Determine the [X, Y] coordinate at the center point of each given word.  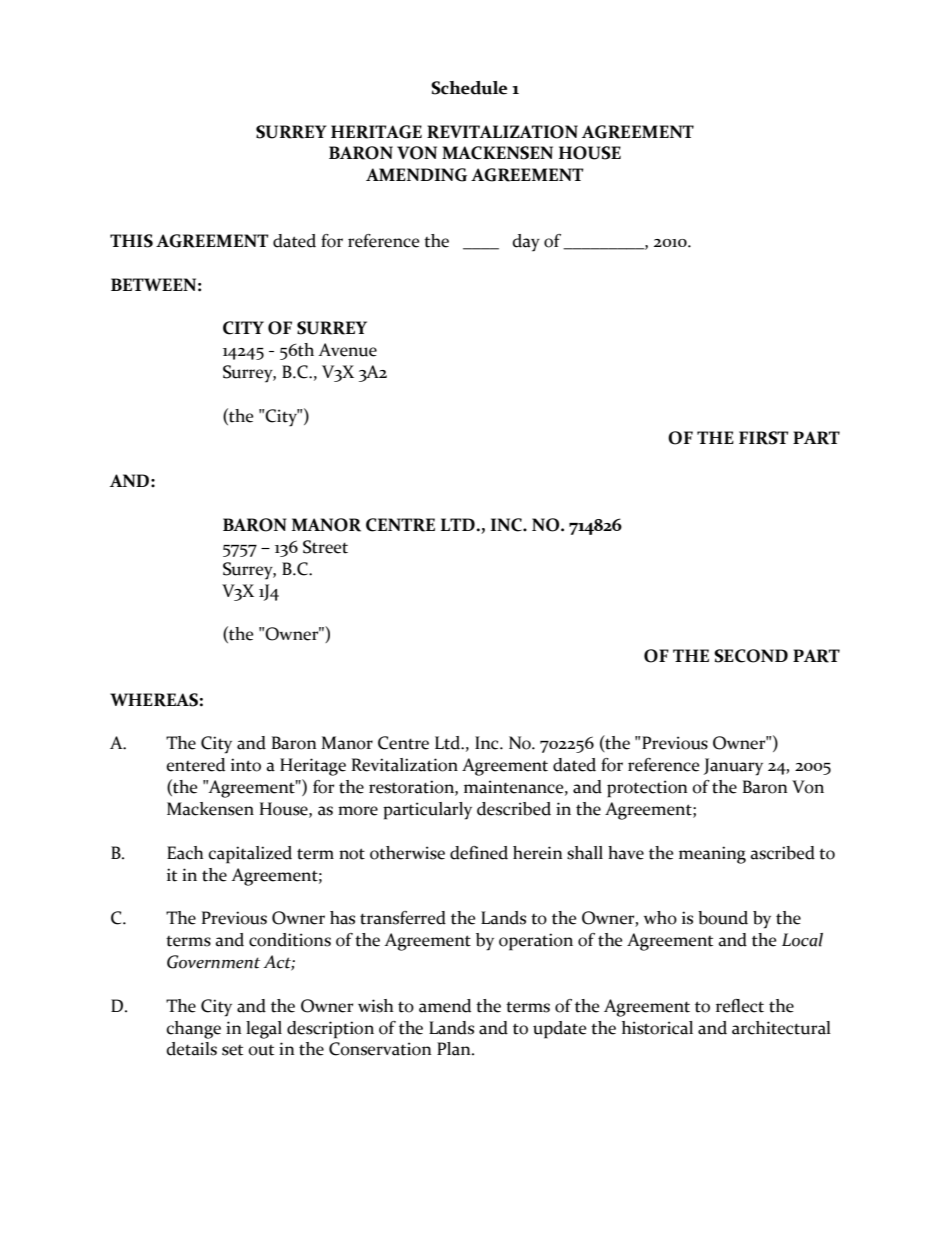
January [733, 767]
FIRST [764, 438]
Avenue [347, 350]
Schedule [469, 88]
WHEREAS [154, 700]
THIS [131, 241]
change [193, 1030]
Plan [455, 1049]
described [514, 809]
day [526, 243]
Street [325, 547]
